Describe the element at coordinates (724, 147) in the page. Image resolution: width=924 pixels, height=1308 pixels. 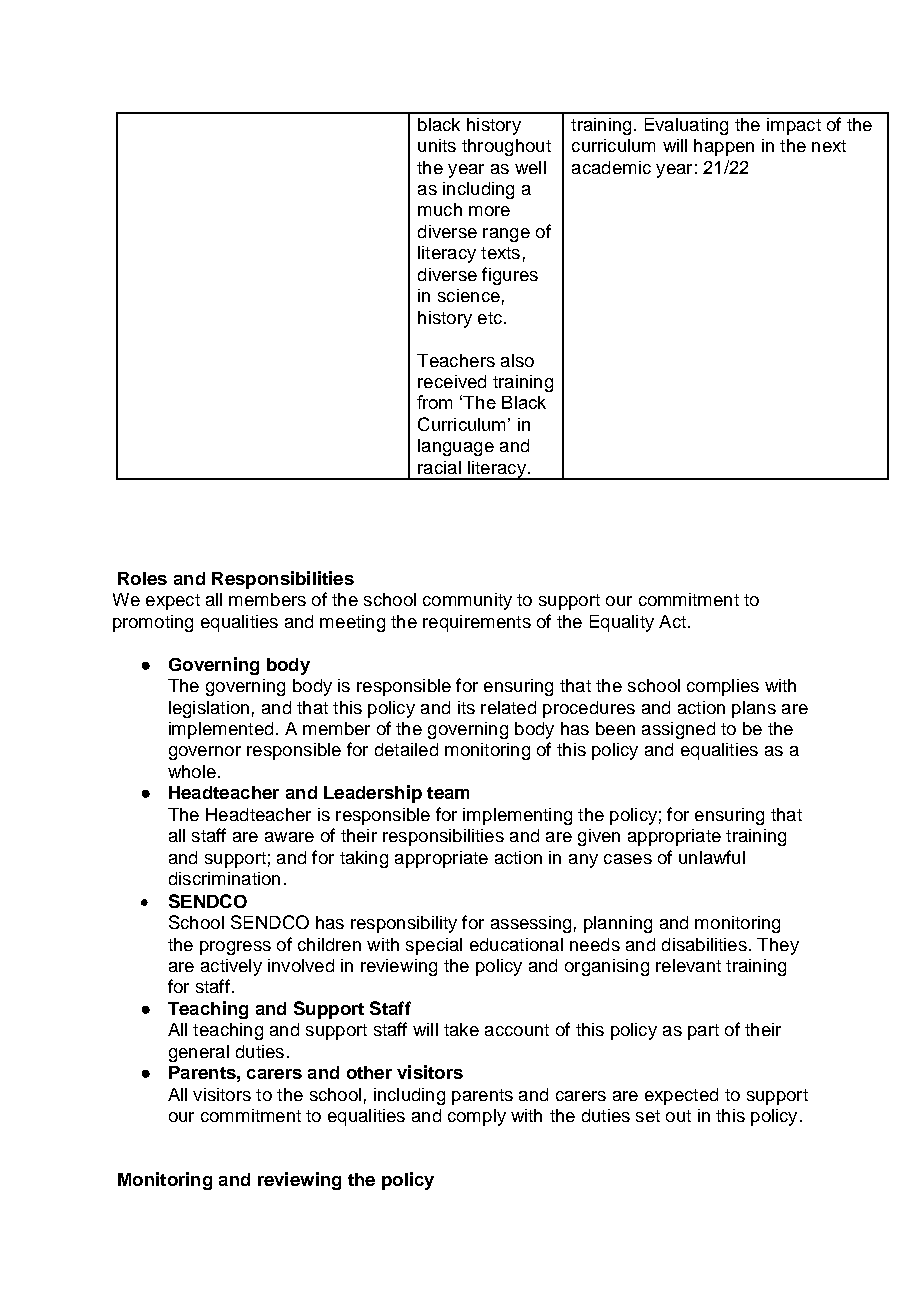
I see `happen` at that location.
